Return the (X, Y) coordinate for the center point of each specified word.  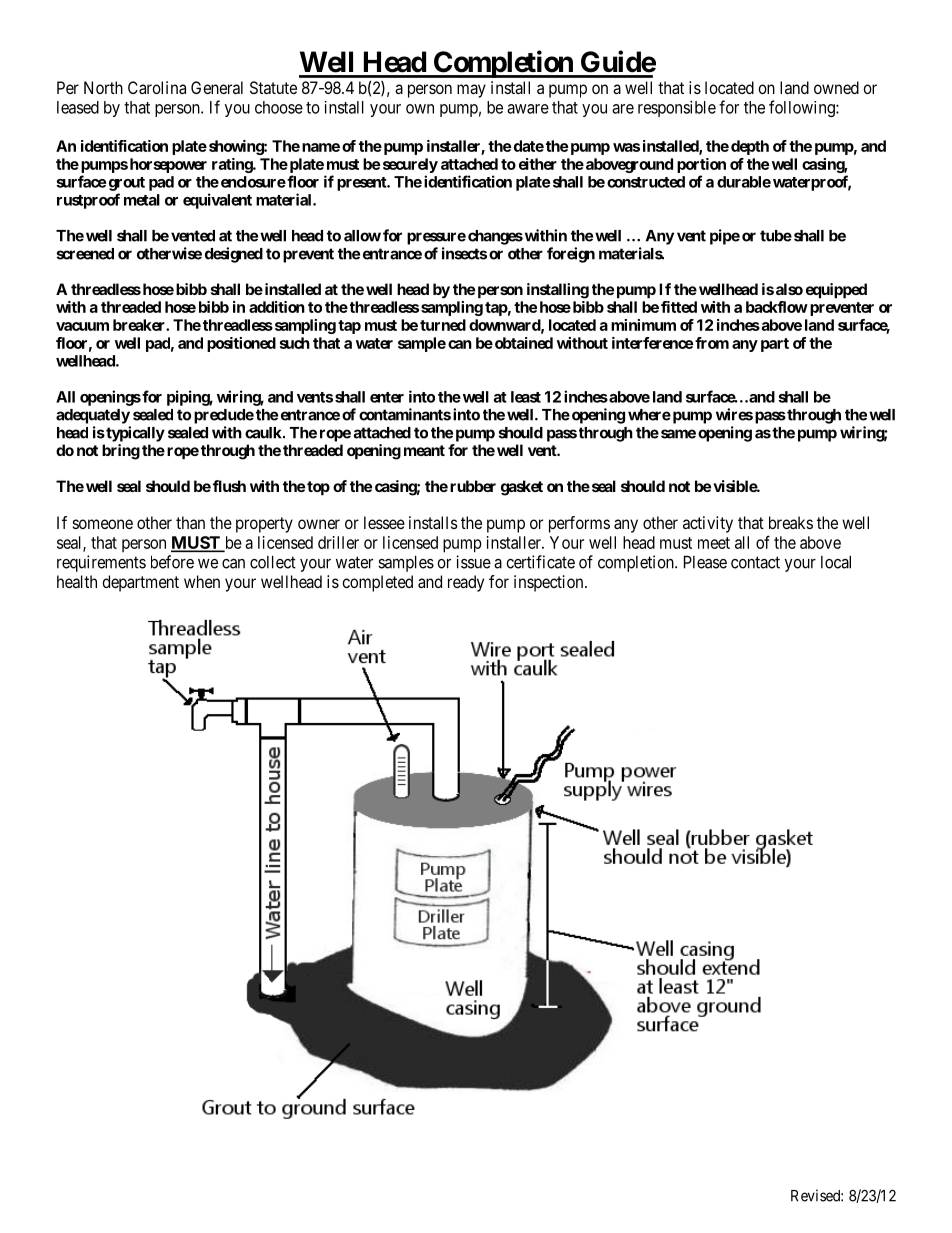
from (712, 343)
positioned (241, 344)
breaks (791, 522)
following (803, 108)
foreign (571, 255)
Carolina (157, 87)
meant (424, 450)
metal (142, 200)
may (471, 91)
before (172, 562)
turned (443, 325)
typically (134, 434)
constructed (646, 182)
